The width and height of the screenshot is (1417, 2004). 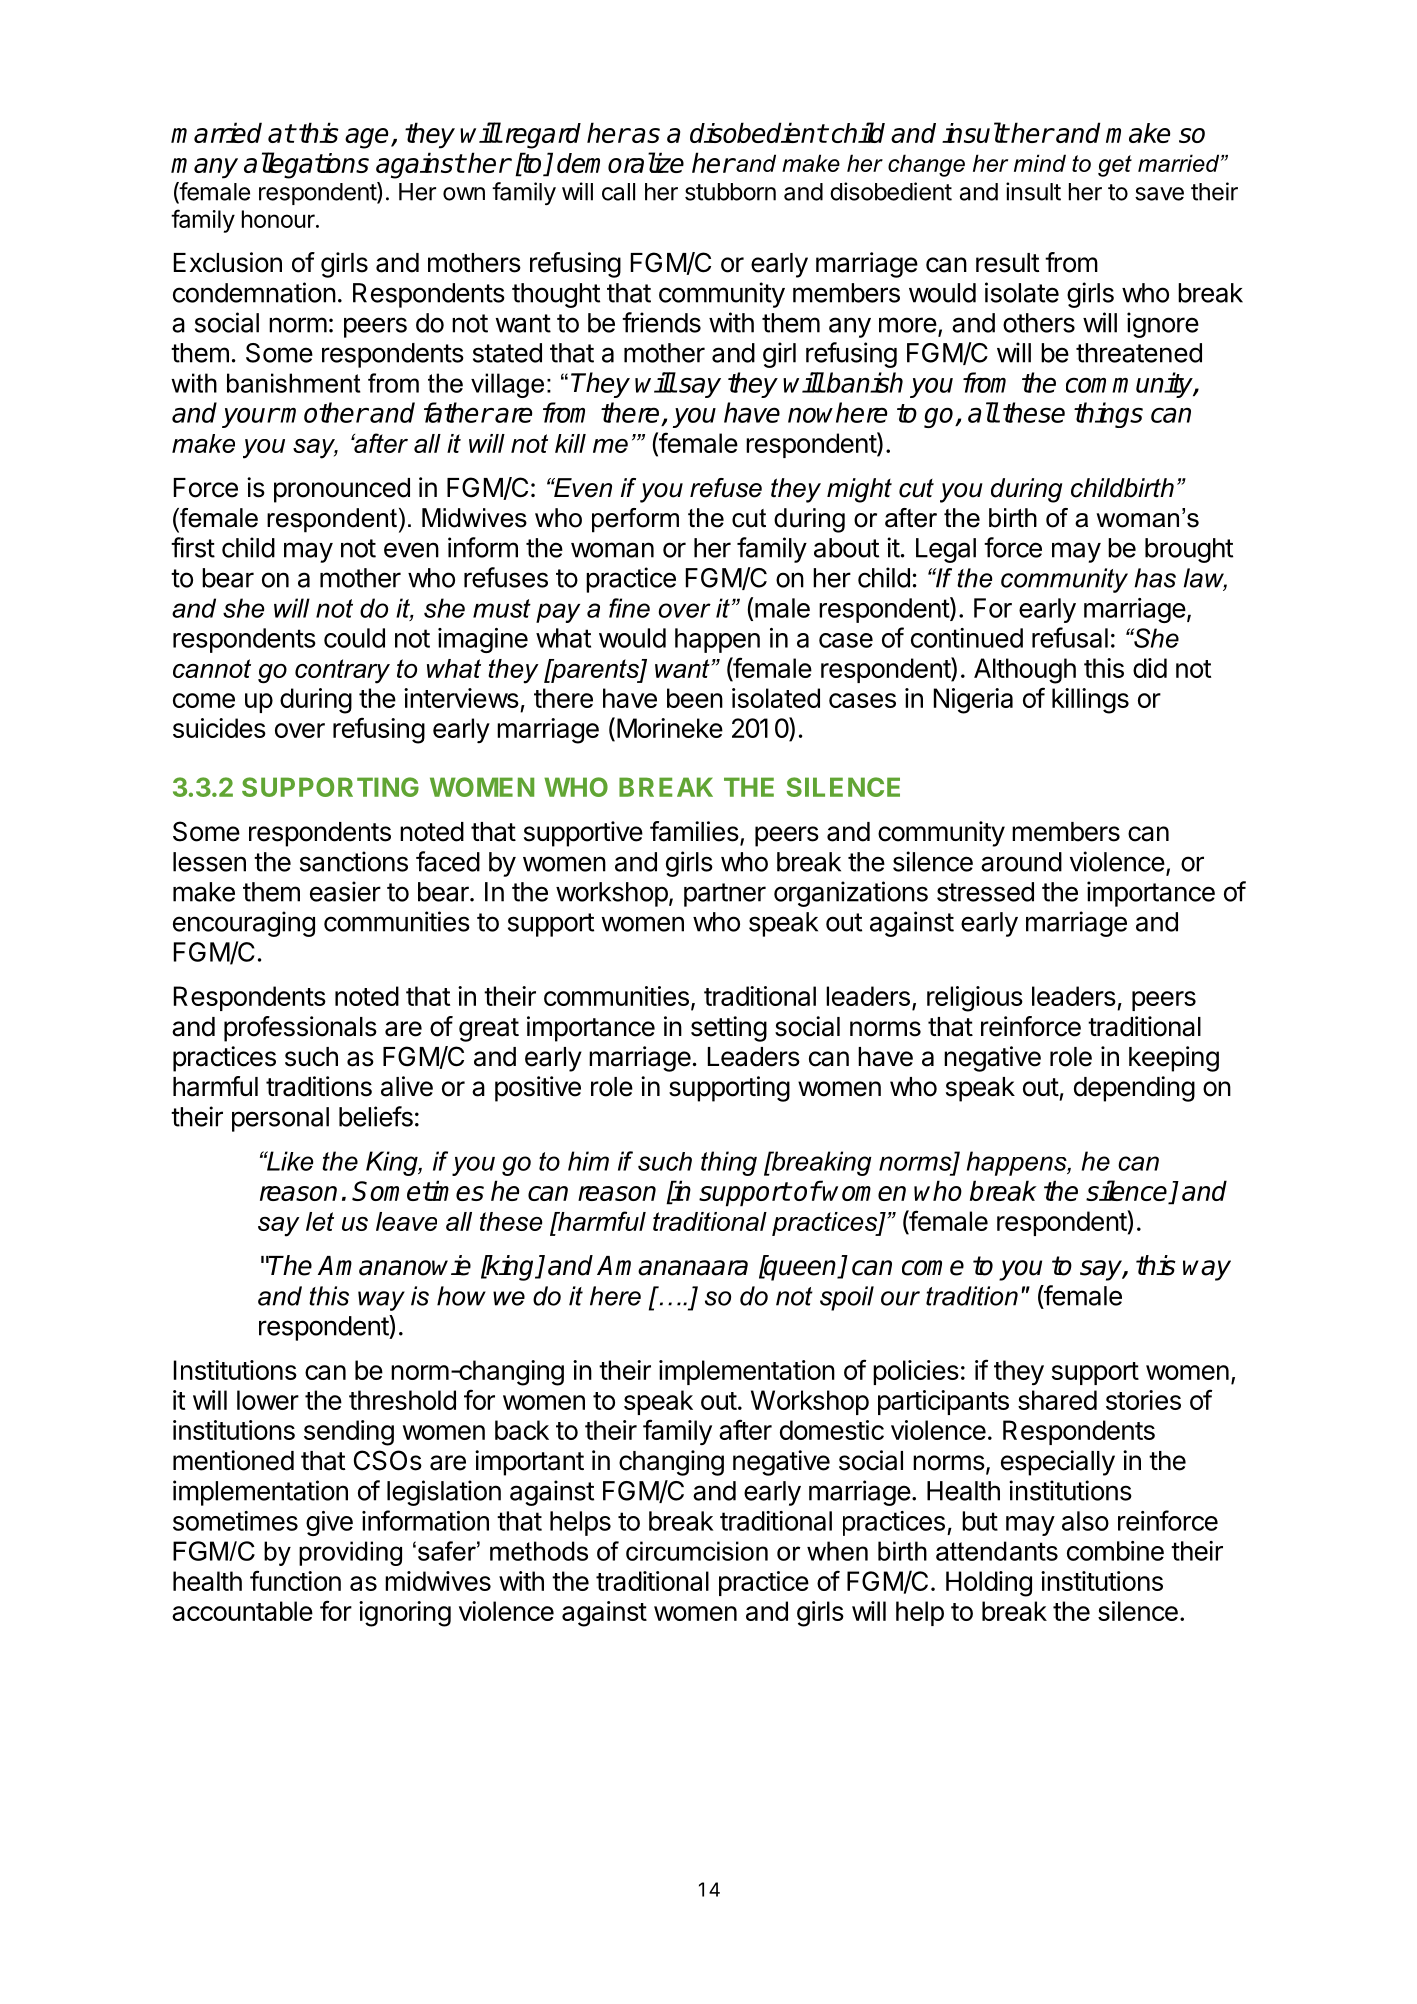 I want to click on circumcision, so click(x=697, y=1551).
